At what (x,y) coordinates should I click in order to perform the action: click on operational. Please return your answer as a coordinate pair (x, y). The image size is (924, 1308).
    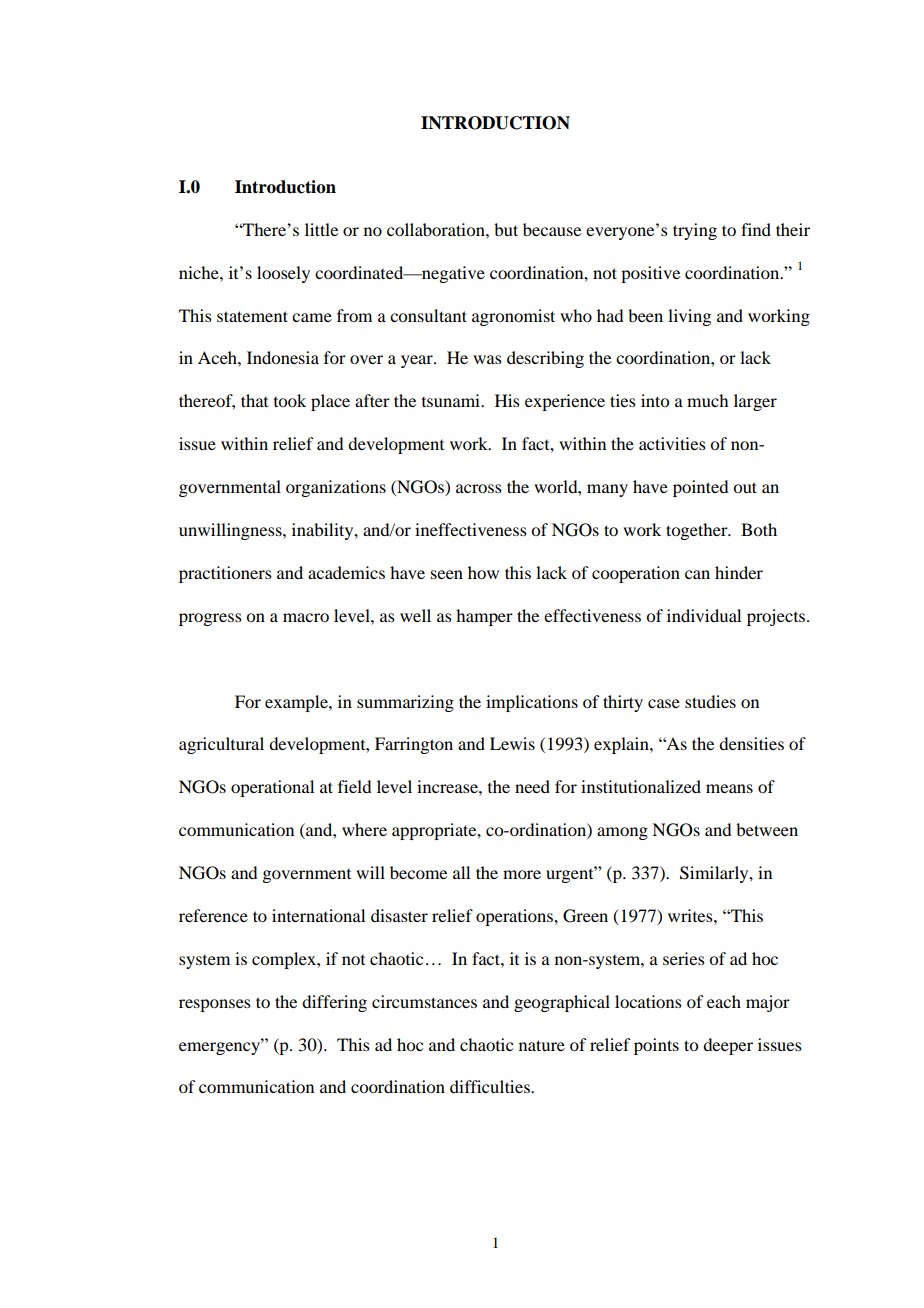
    Looking at the image, I should click on (272, 788).
